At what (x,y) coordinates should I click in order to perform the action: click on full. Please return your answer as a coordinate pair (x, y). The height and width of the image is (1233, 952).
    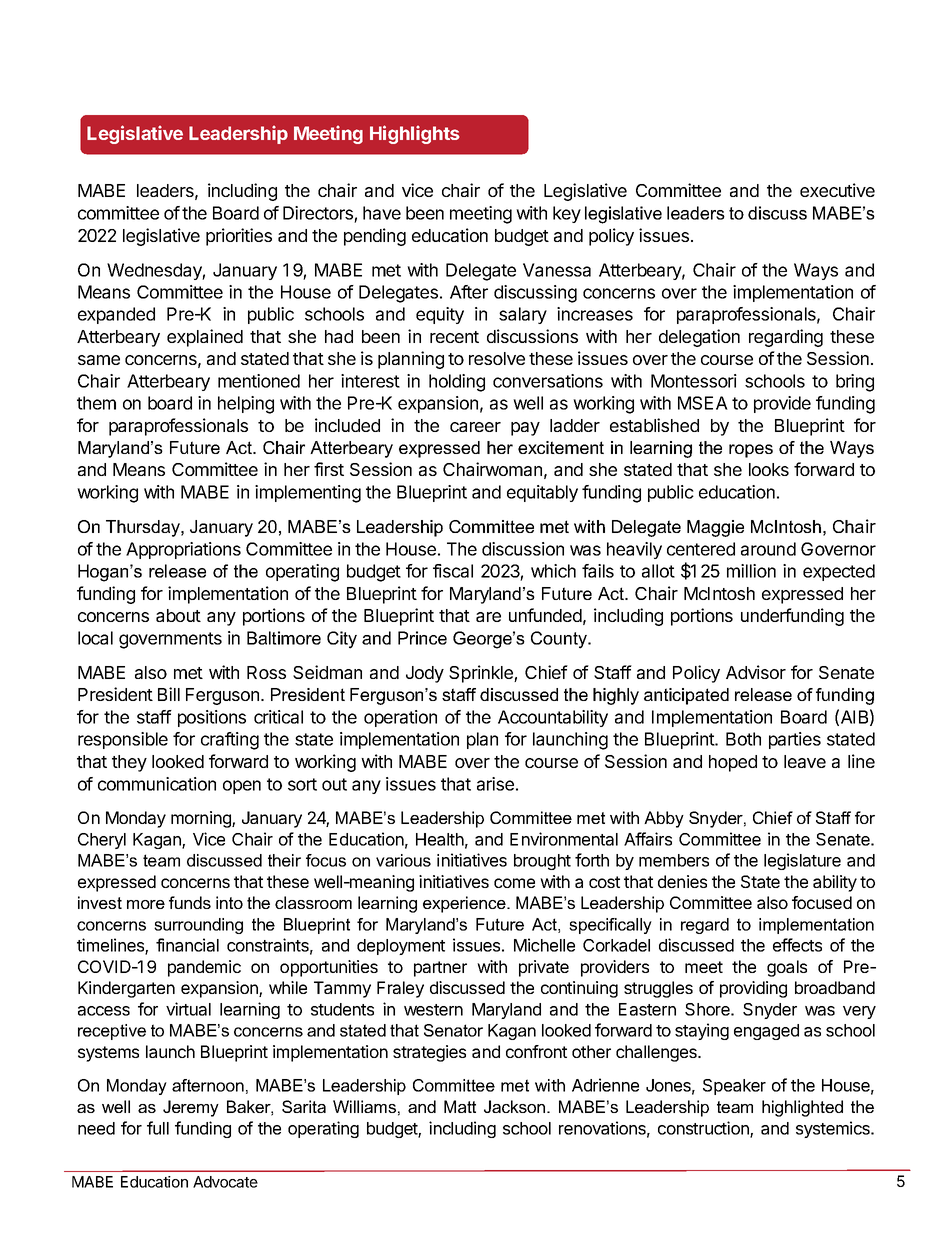
    Looking at the image, I should click on (158, 1128).
